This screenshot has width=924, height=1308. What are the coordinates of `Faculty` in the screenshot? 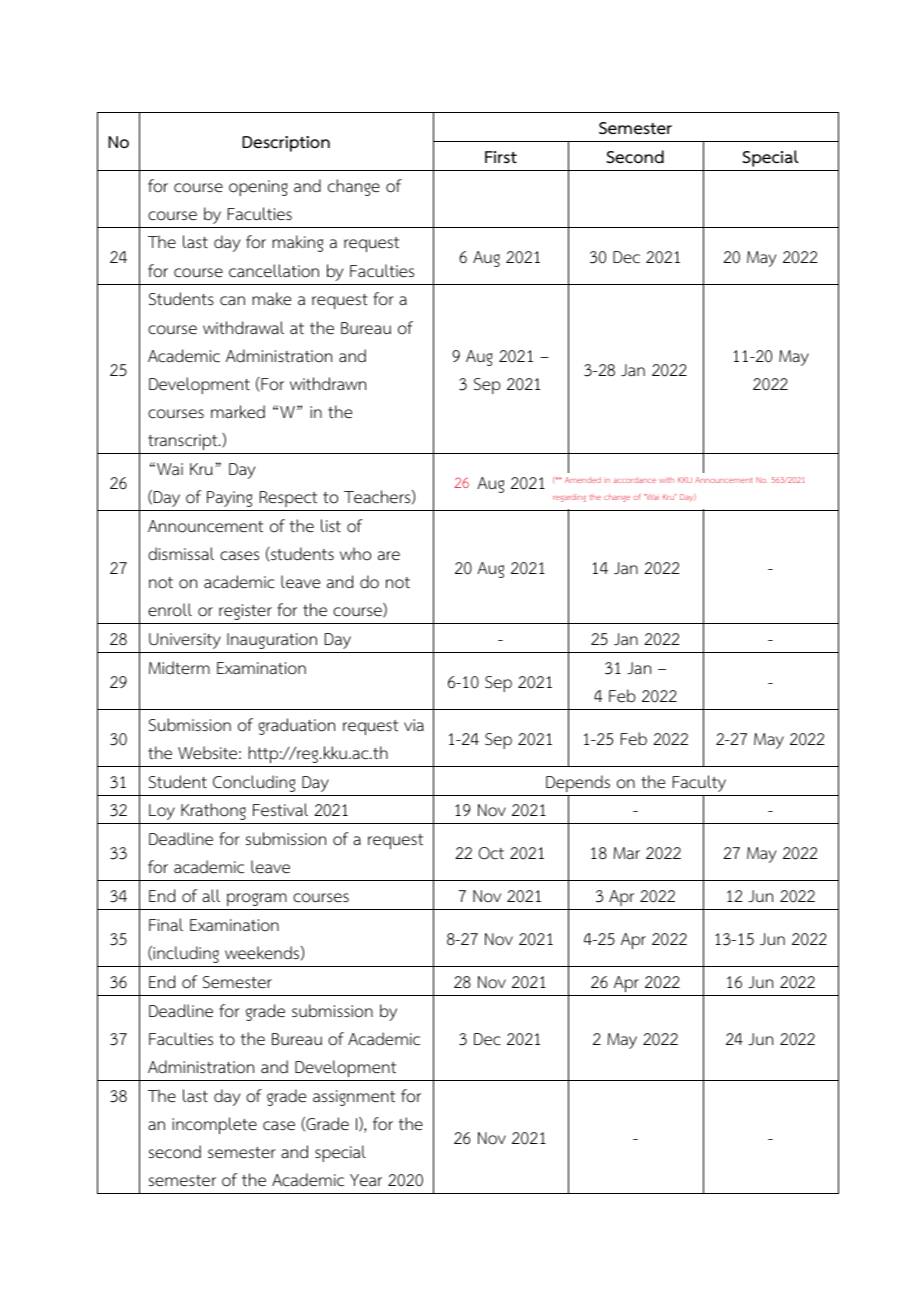 It's located at (699, 783).
